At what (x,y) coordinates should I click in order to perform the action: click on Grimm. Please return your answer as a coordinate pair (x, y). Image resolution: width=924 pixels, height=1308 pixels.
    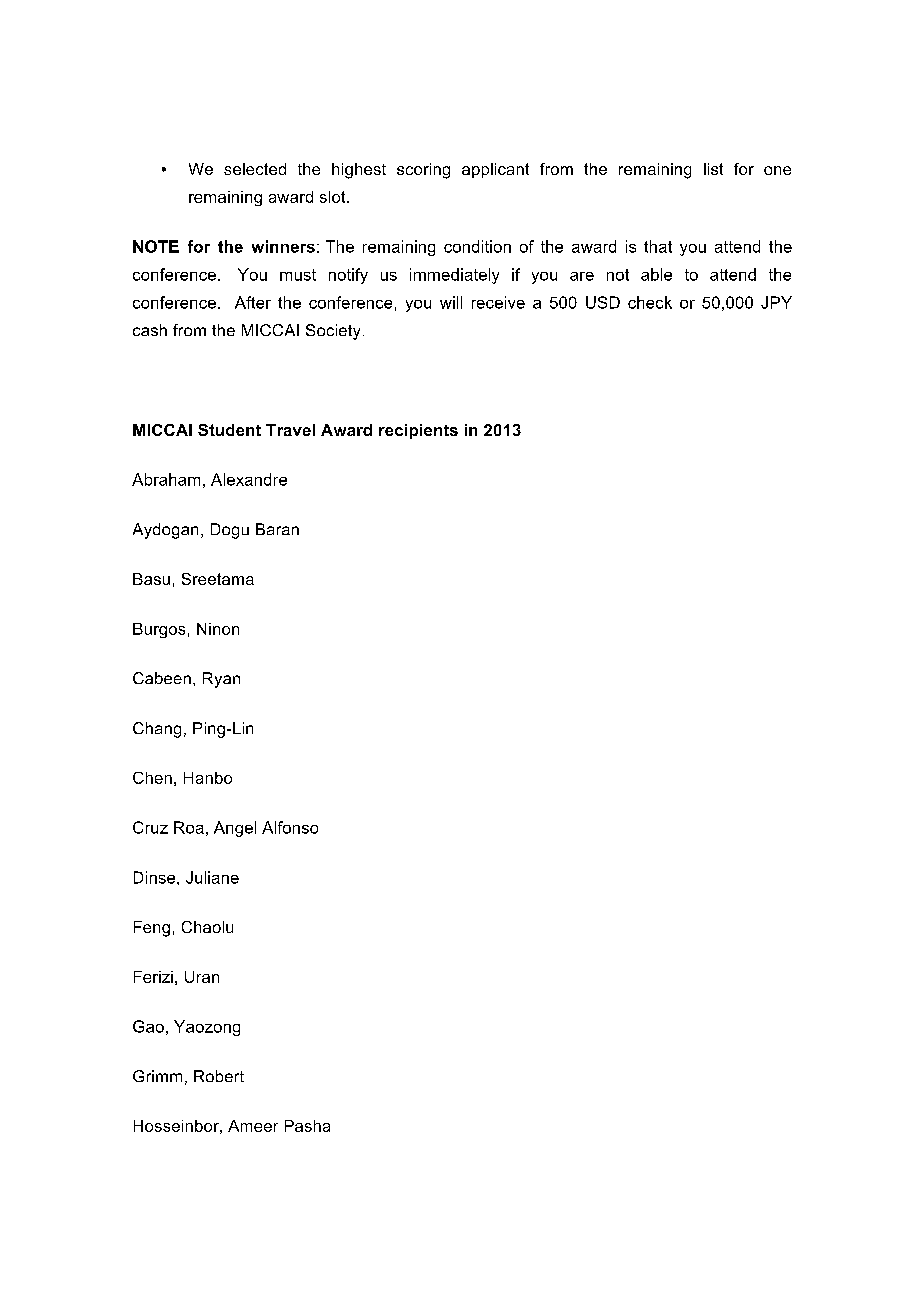
    Looking at the image, I should click on (157, 1076).
